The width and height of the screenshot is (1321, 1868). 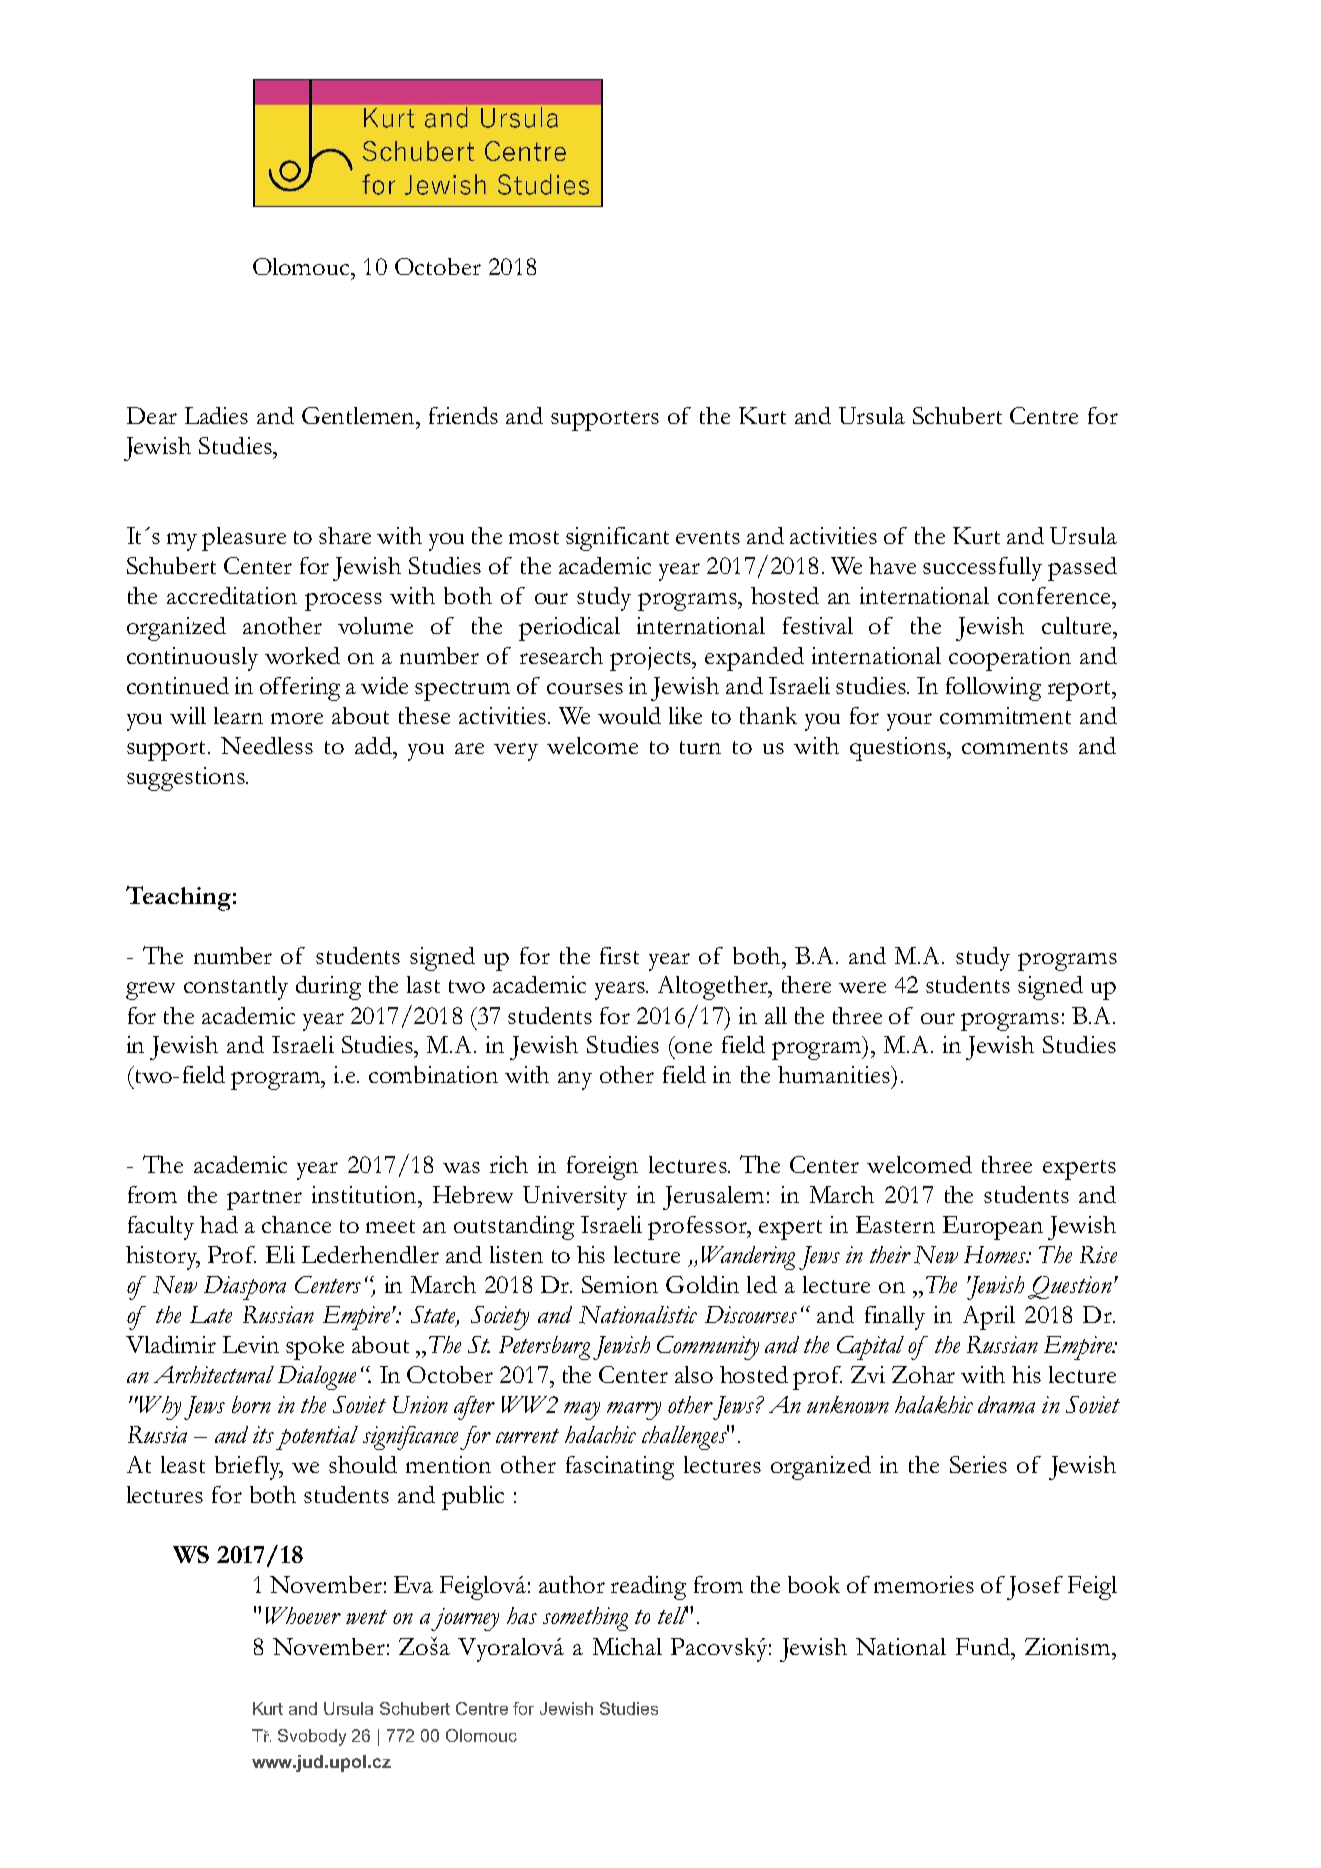 I want to click on successfully, so click(x=982, y=569).
